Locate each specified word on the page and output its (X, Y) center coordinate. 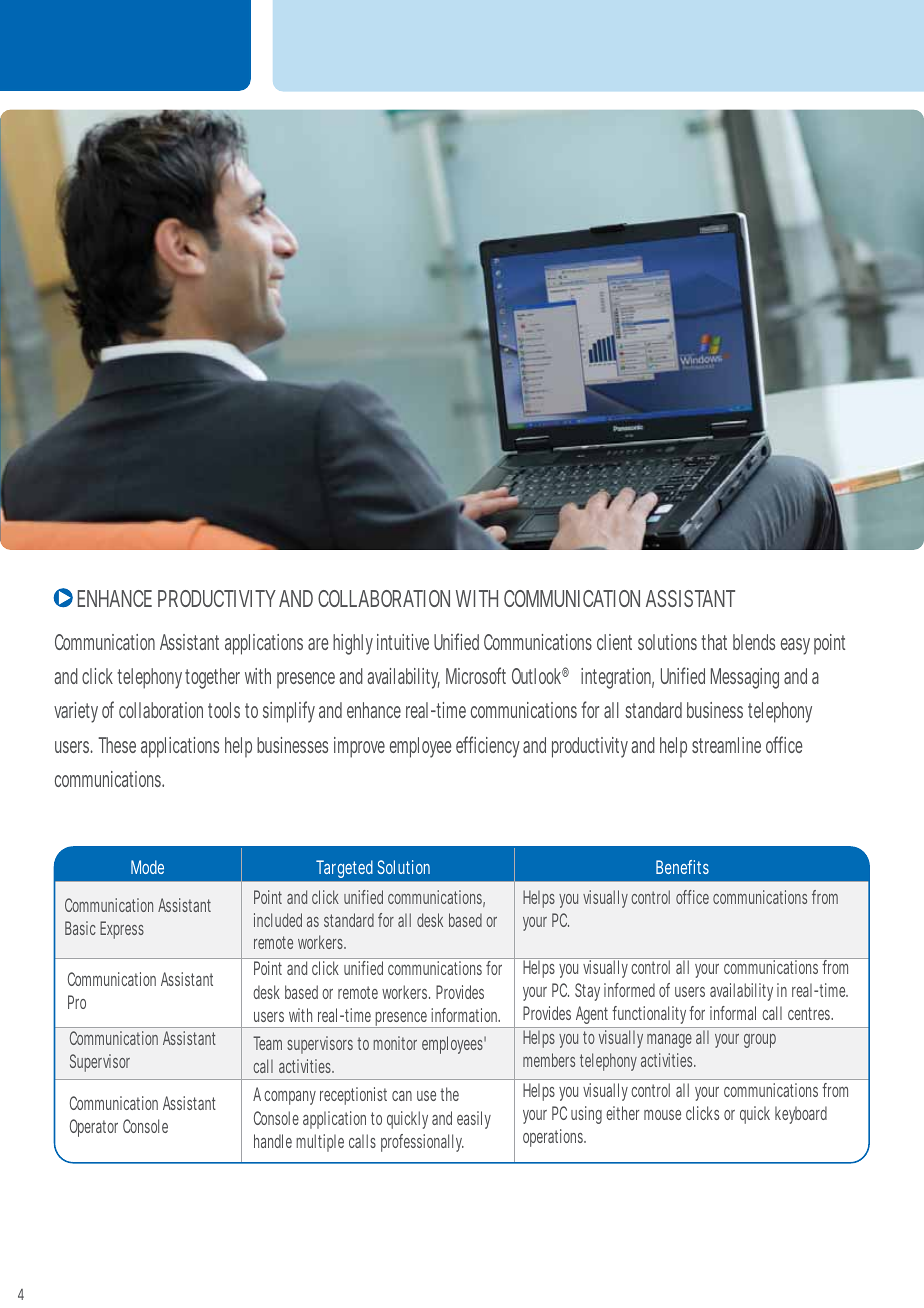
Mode (147, 867)
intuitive (403, 642)
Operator (94, 1128)
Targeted (344, 869)
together (212, 678)
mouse (662, 1115)
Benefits (682, 867)
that (714, 642)
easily (474, 1120)
